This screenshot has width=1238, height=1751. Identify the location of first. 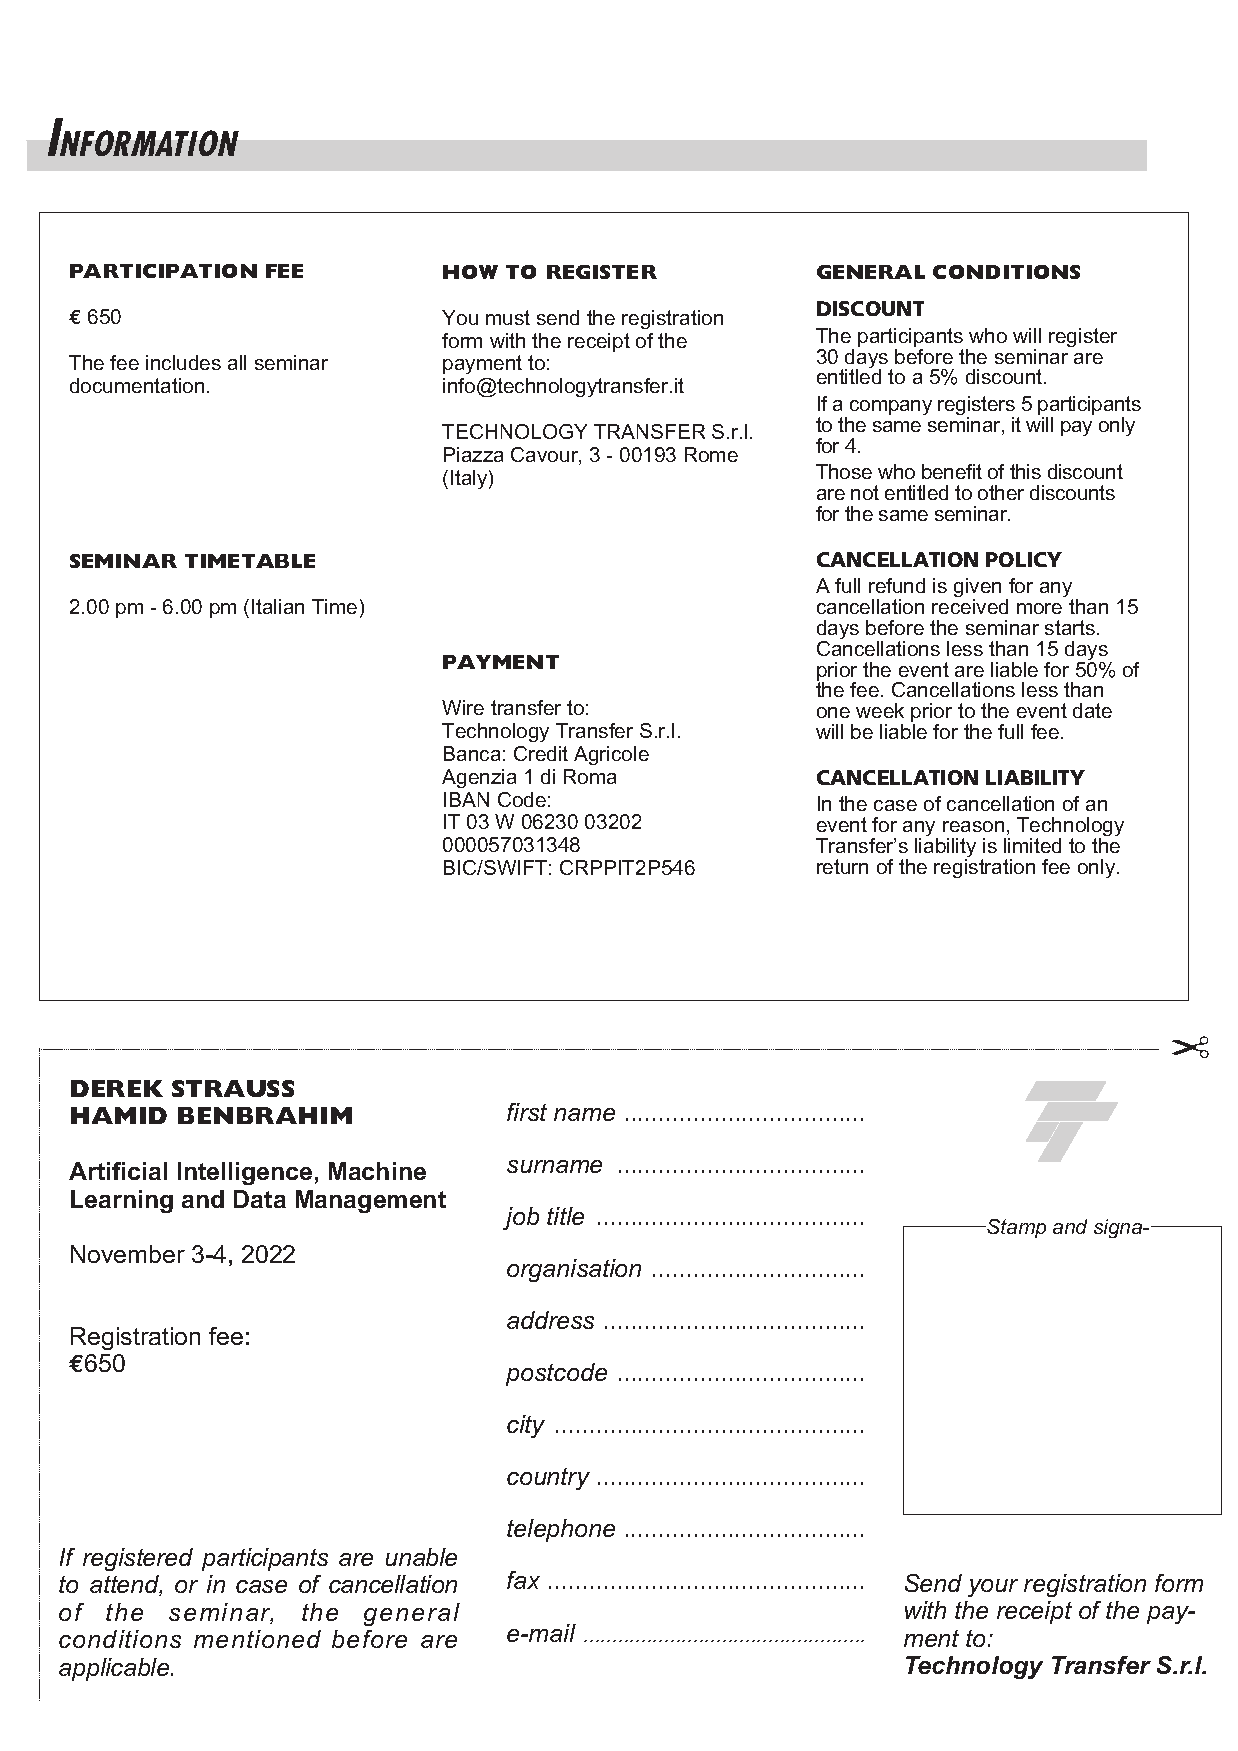
(527, 1112).
